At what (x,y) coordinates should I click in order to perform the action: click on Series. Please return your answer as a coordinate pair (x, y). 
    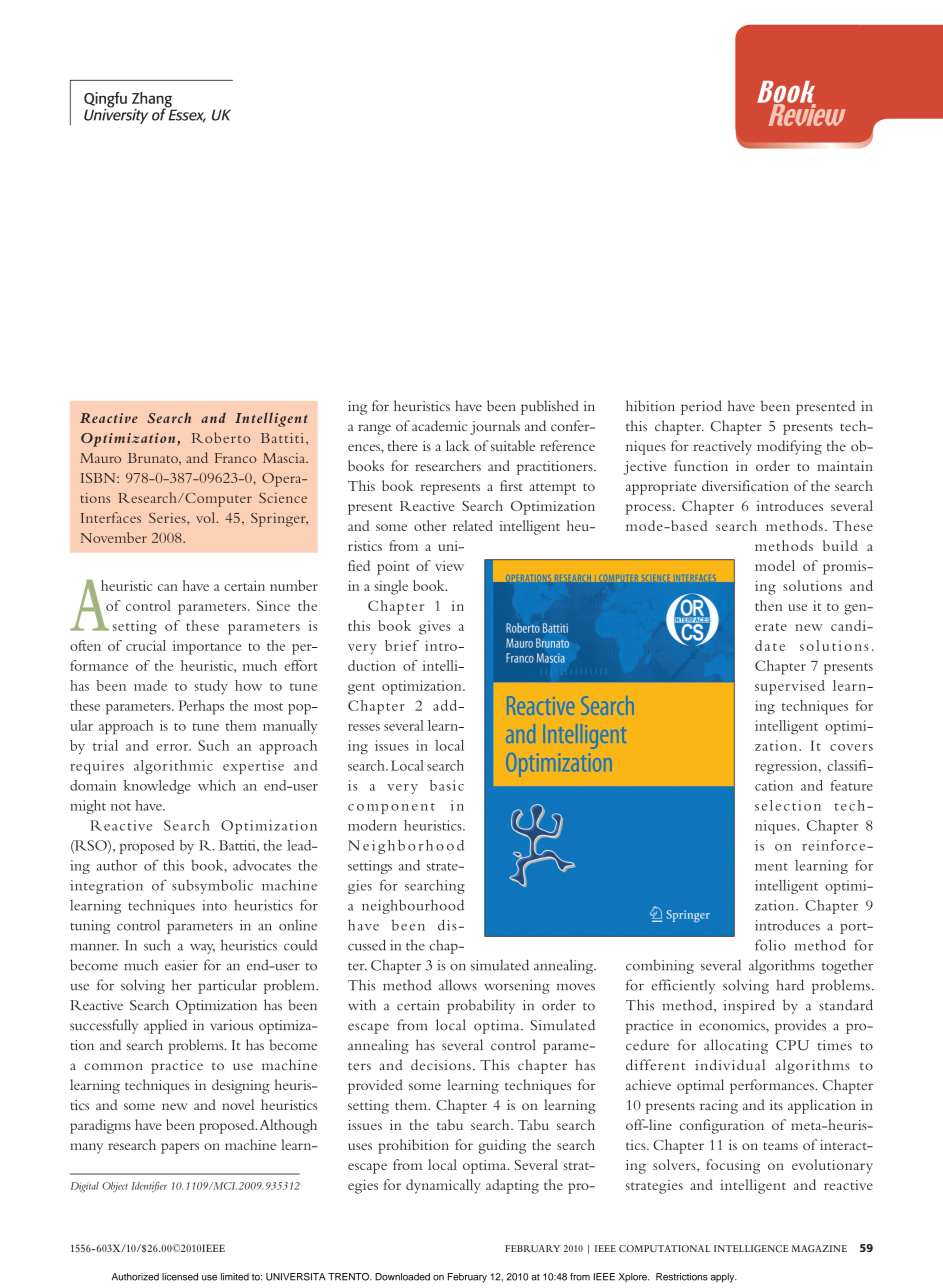
    Looking at the image, I should click on (168, 518).
